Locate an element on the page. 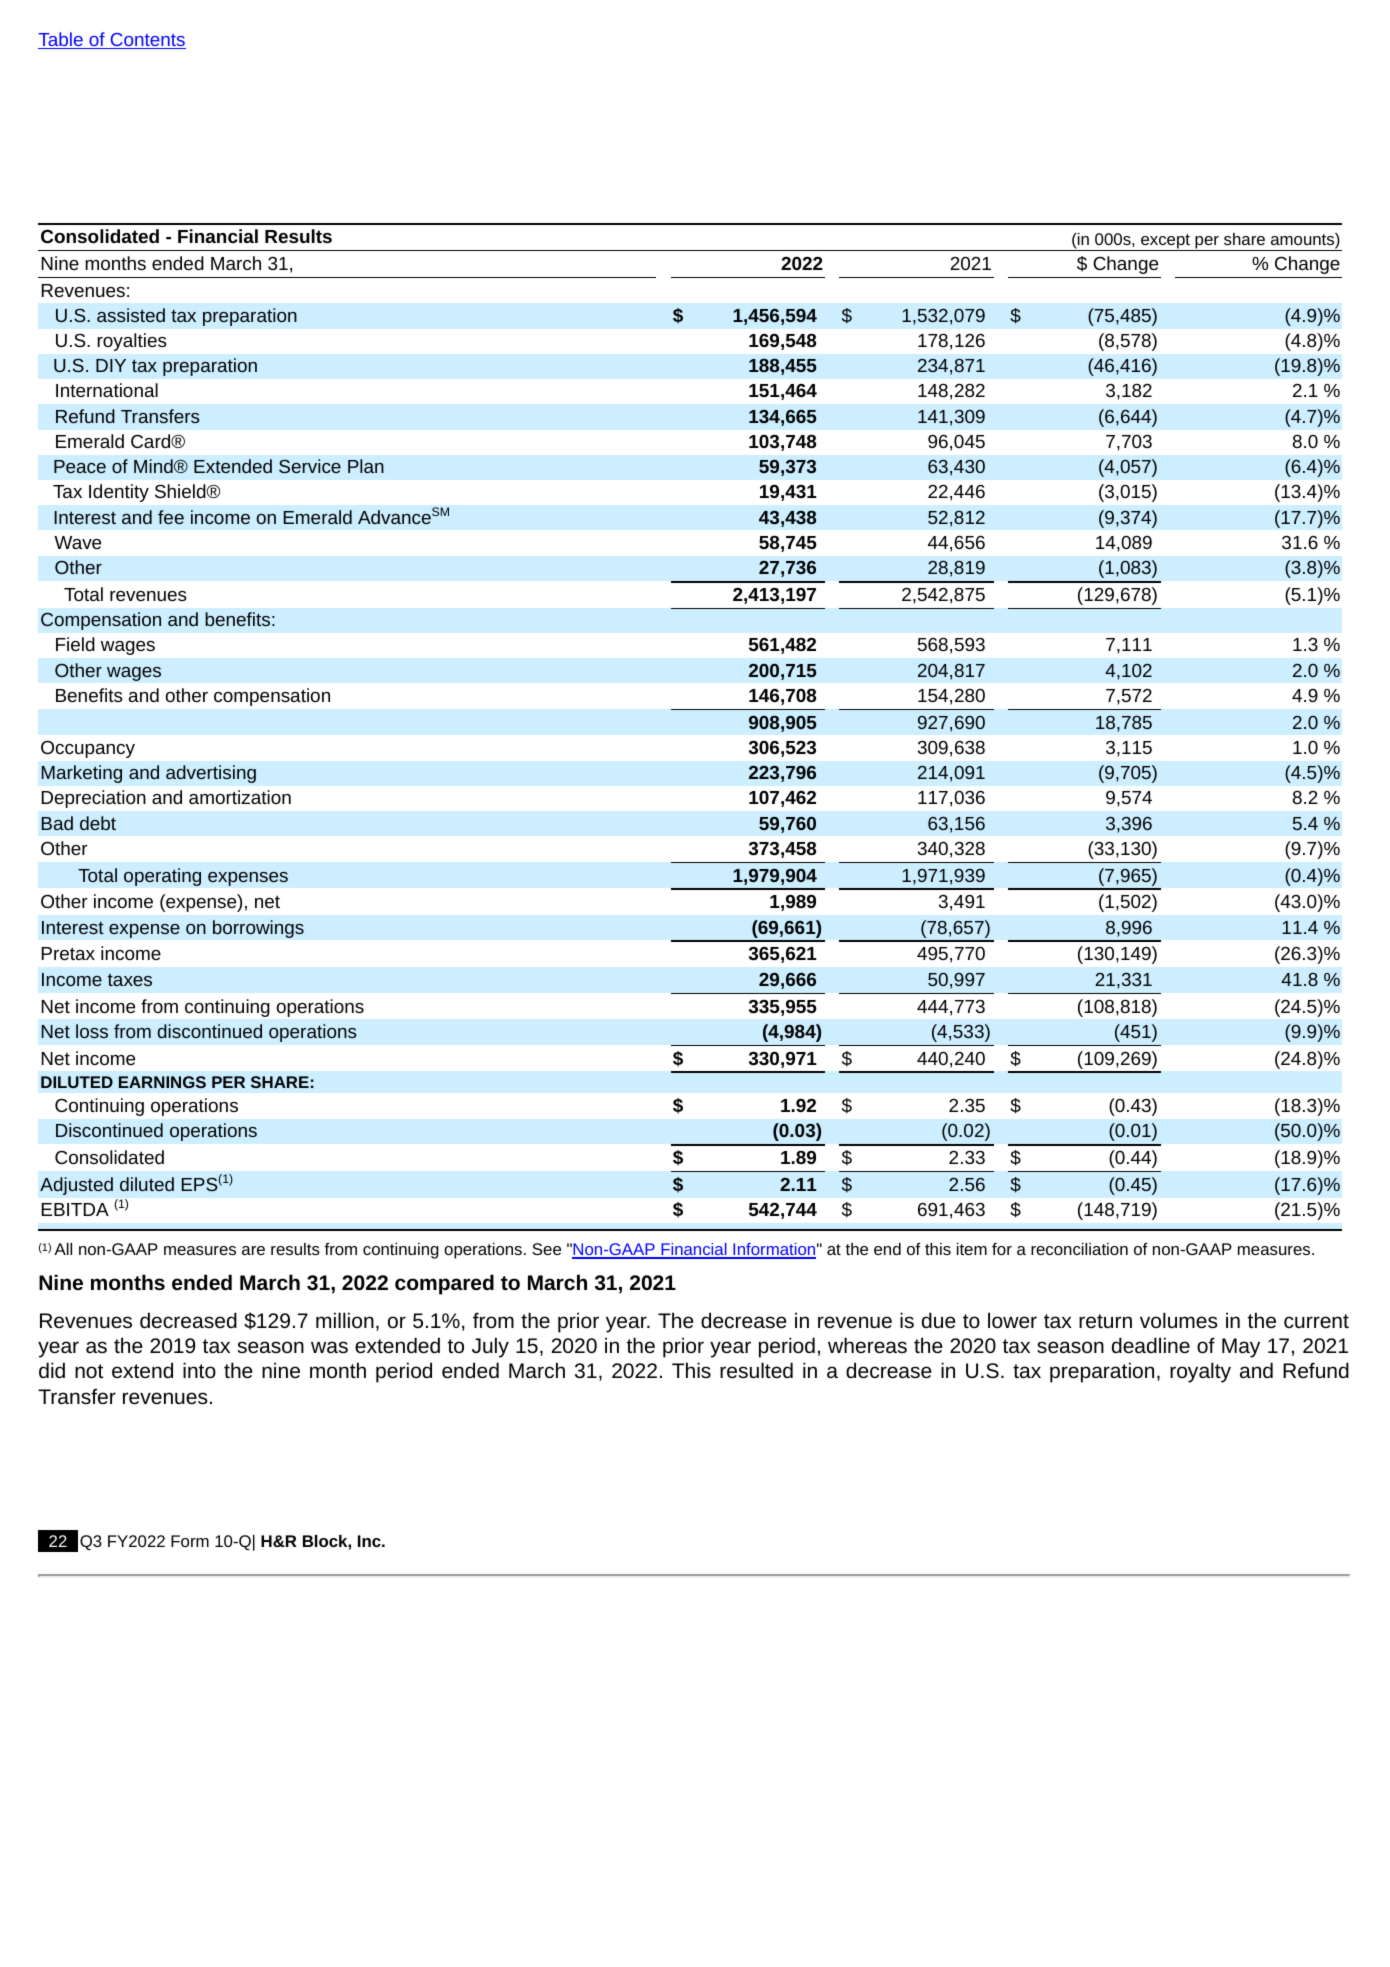  into is located at coordinates (199, 1370).
